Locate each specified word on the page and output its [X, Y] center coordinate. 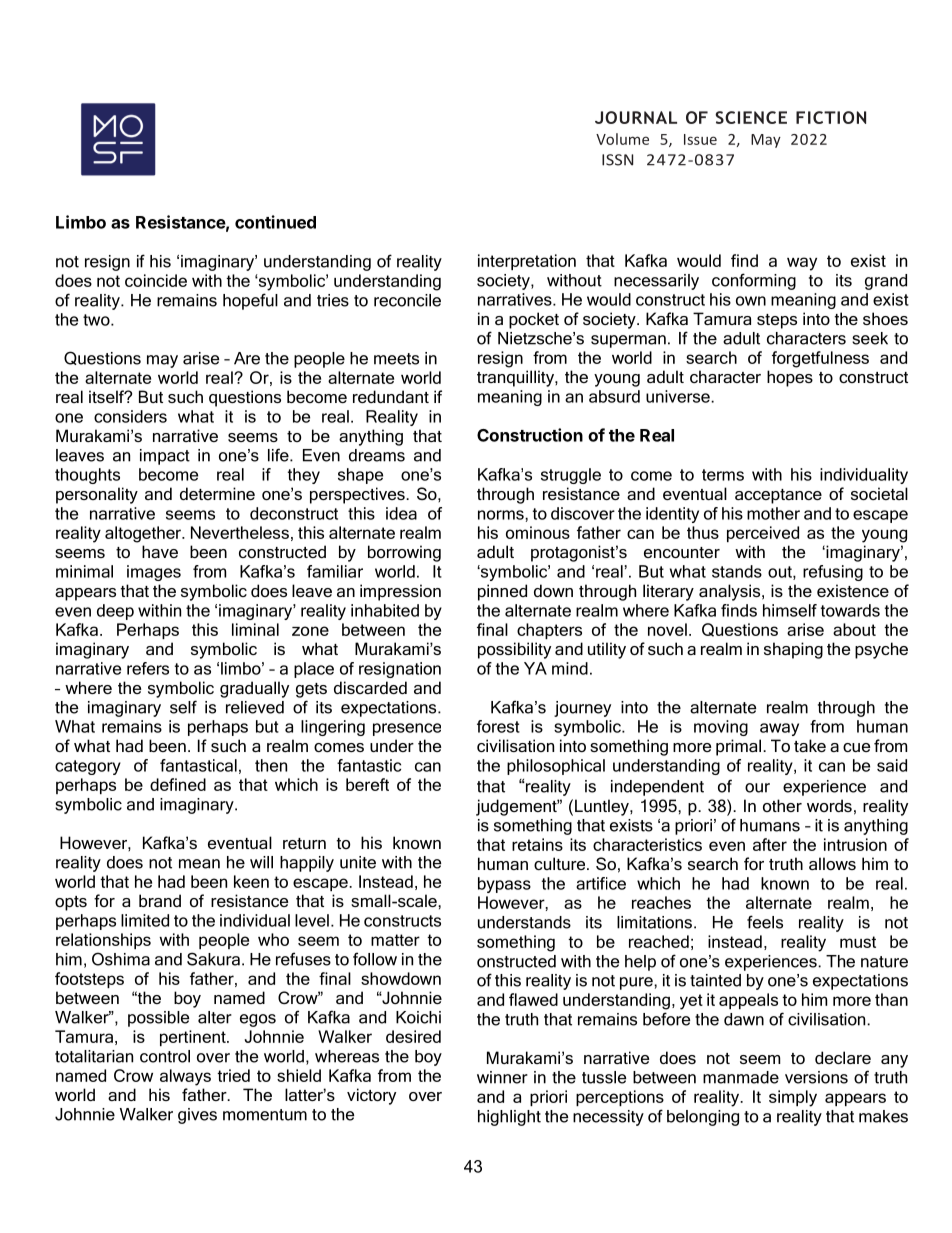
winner [502, 1077]
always [185, 1077]
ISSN [617, 160]
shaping [793, 650]
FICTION [831, 117]
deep [115, 612]
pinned [502, 592]
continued [275, 222]
